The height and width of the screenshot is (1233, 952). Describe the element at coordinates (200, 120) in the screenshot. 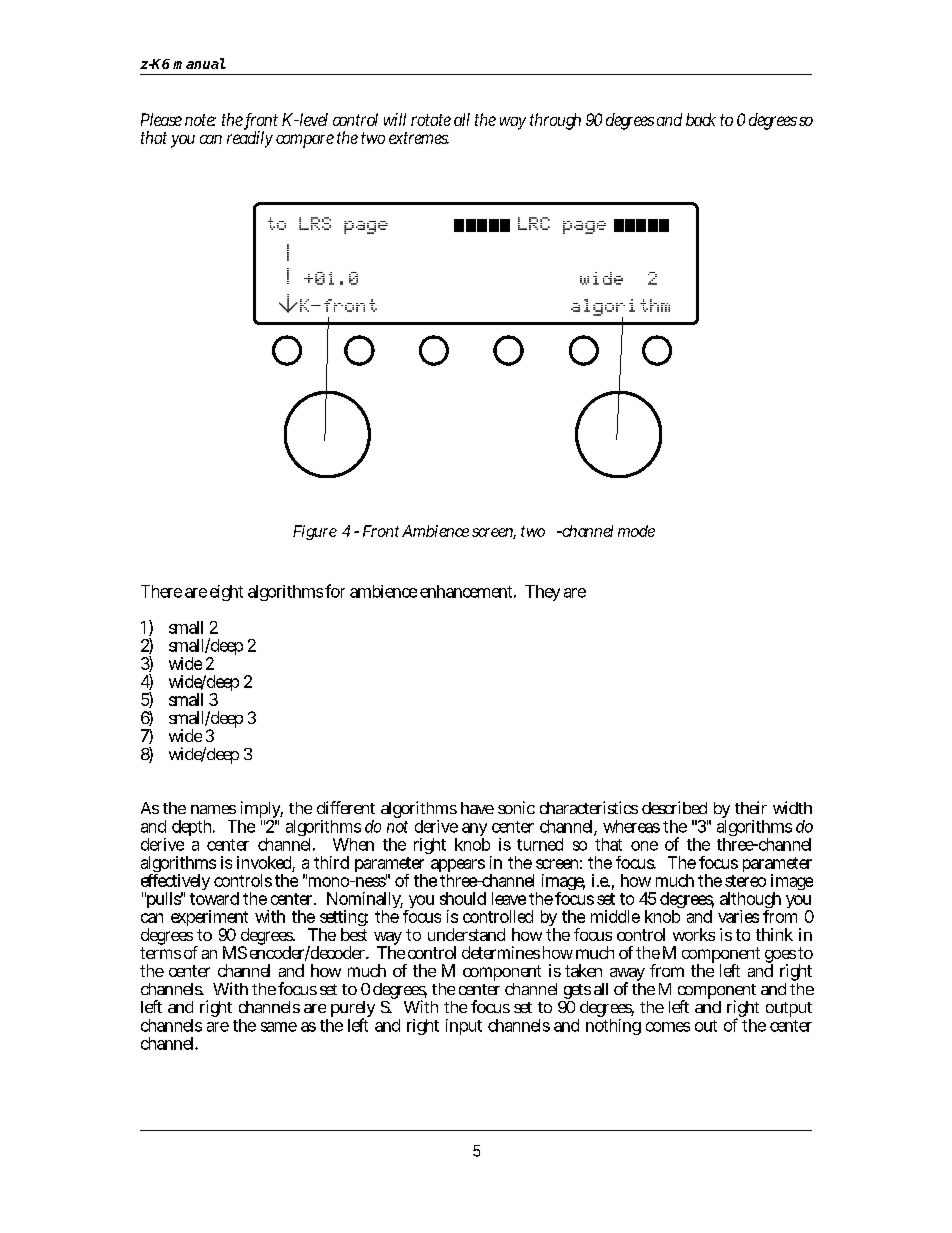

I see `note` at that location.
